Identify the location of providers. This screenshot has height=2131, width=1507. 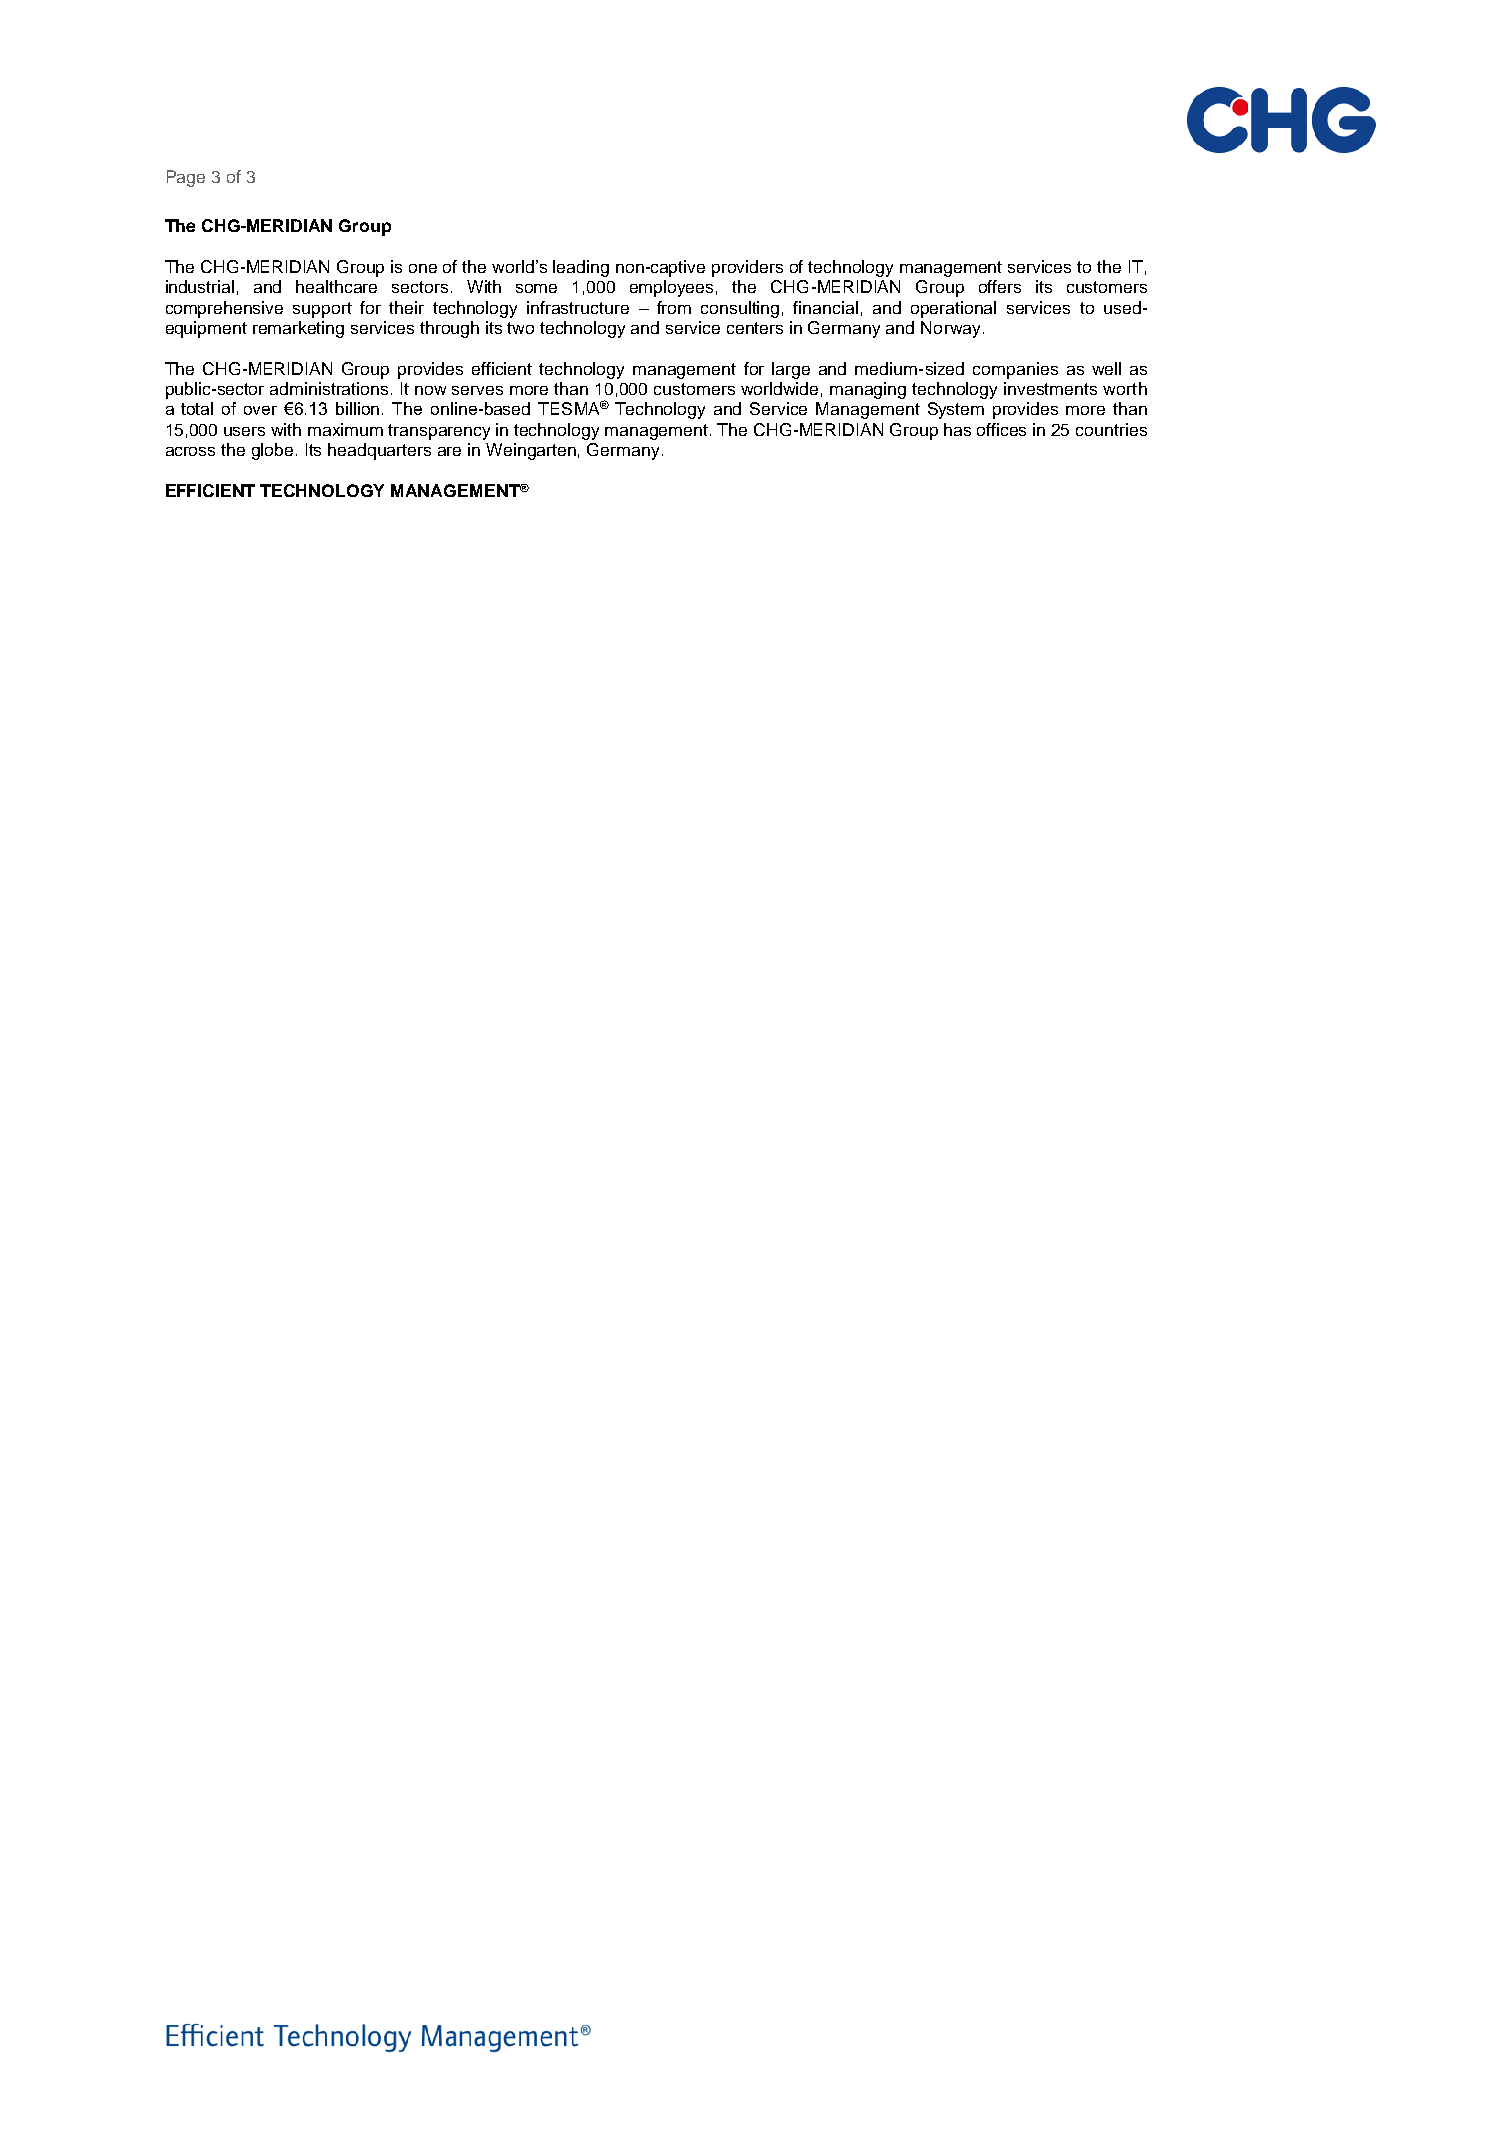
(747, 268).
